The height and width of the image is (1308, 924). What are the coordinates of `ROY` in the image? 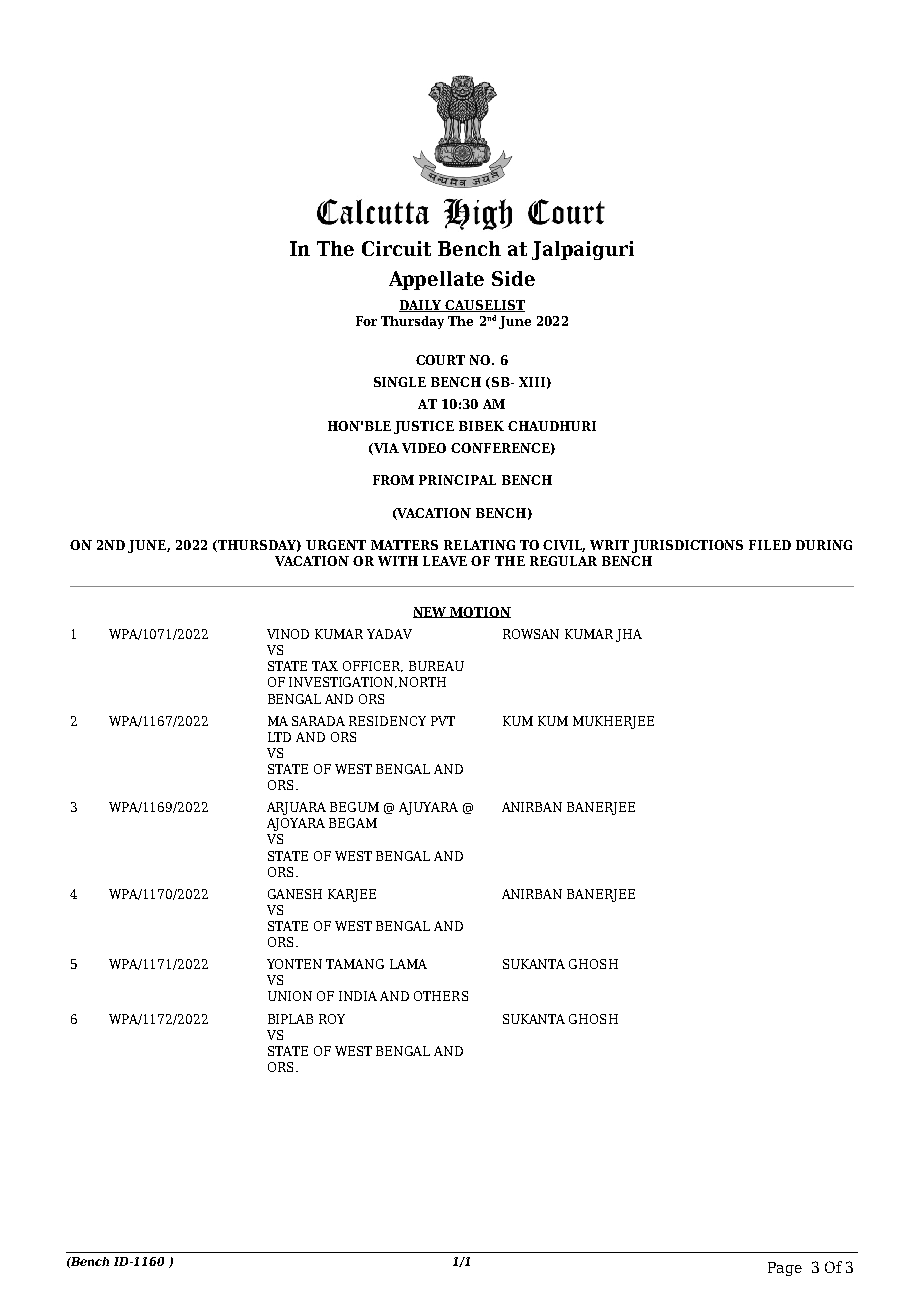 It's located at (332, 1019).
